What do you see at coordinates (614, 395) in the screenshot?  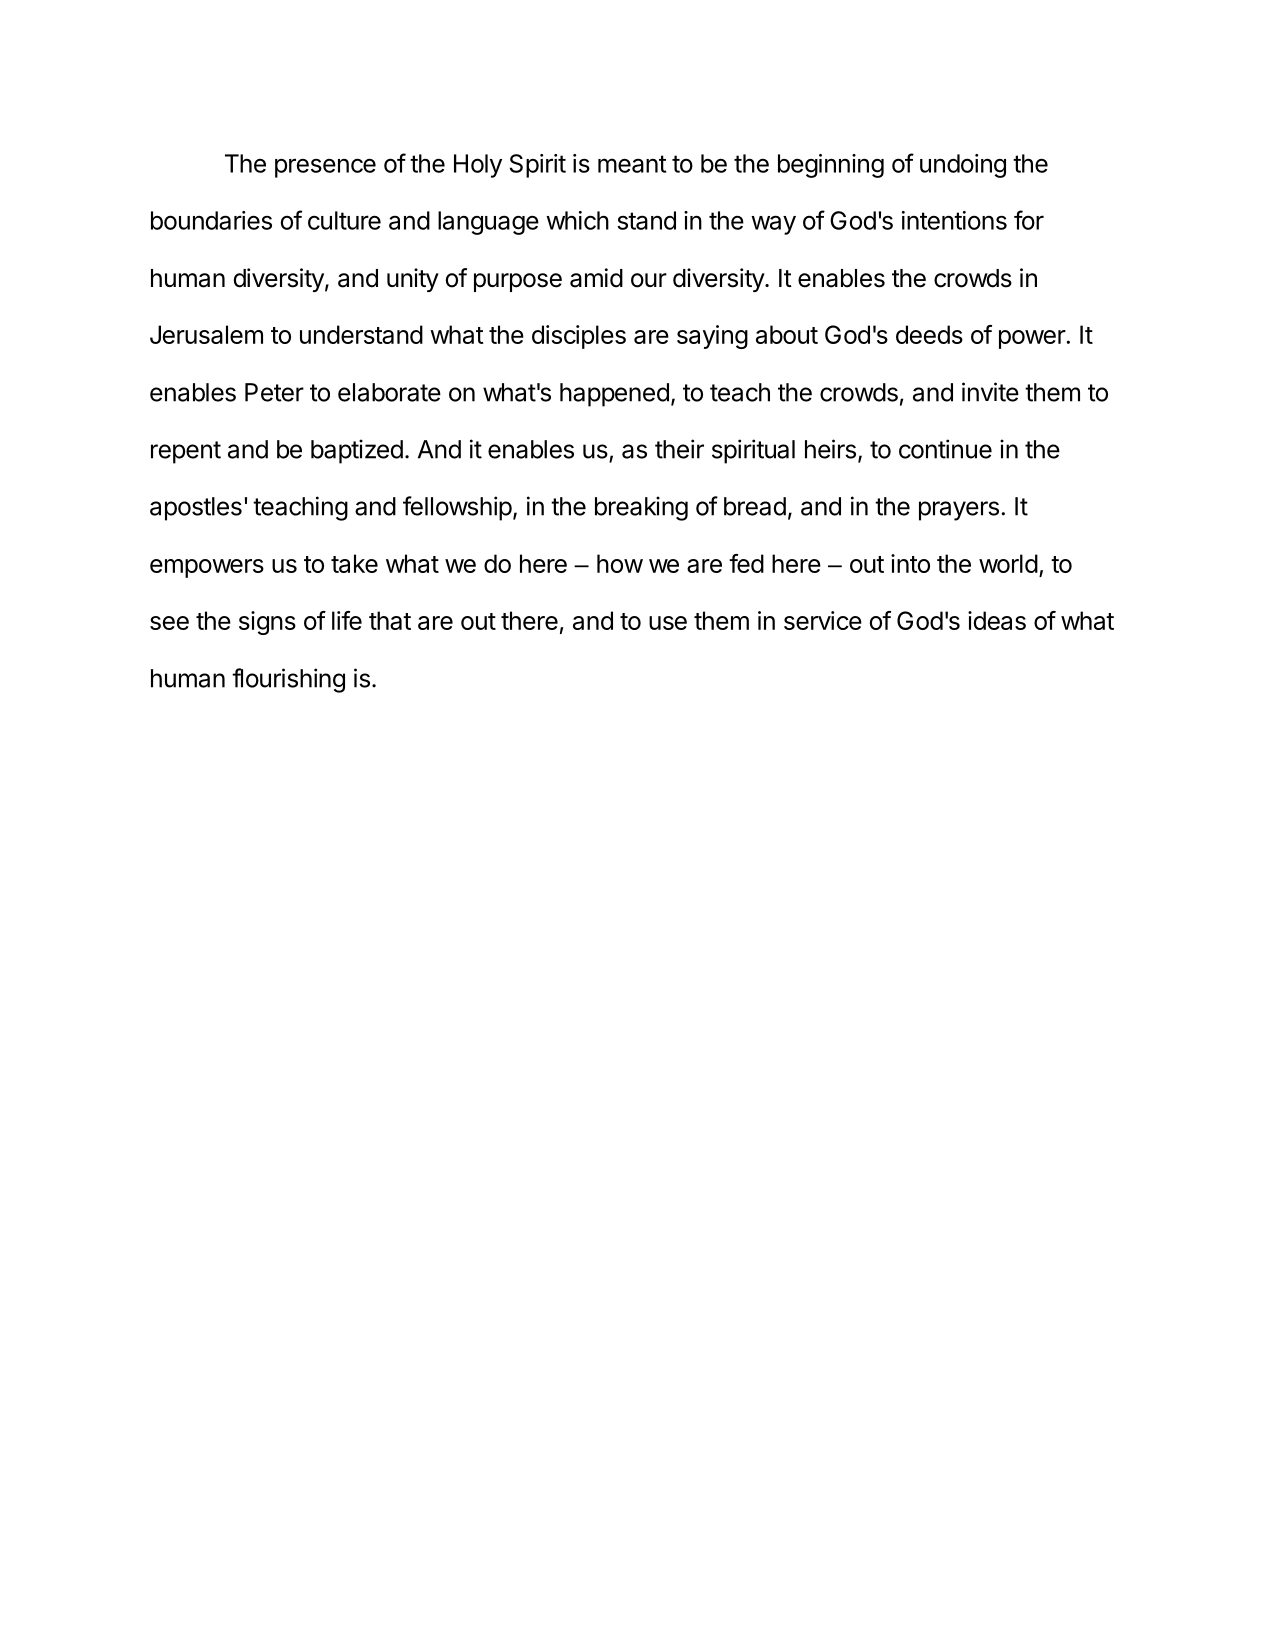 I see `happened` at bounding box center [614, 395].
